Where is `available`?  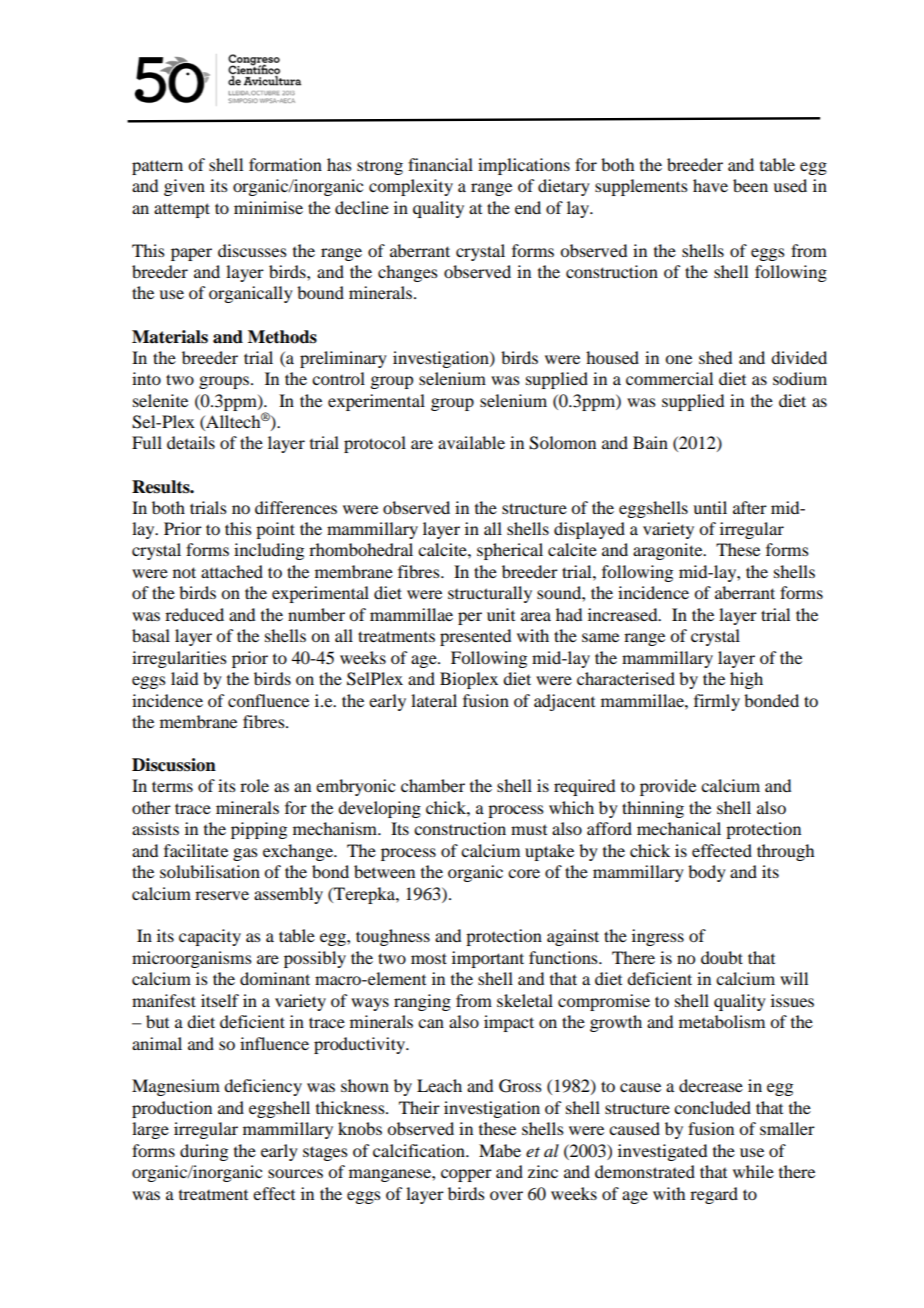 available is located at coordinates (471, 442).
